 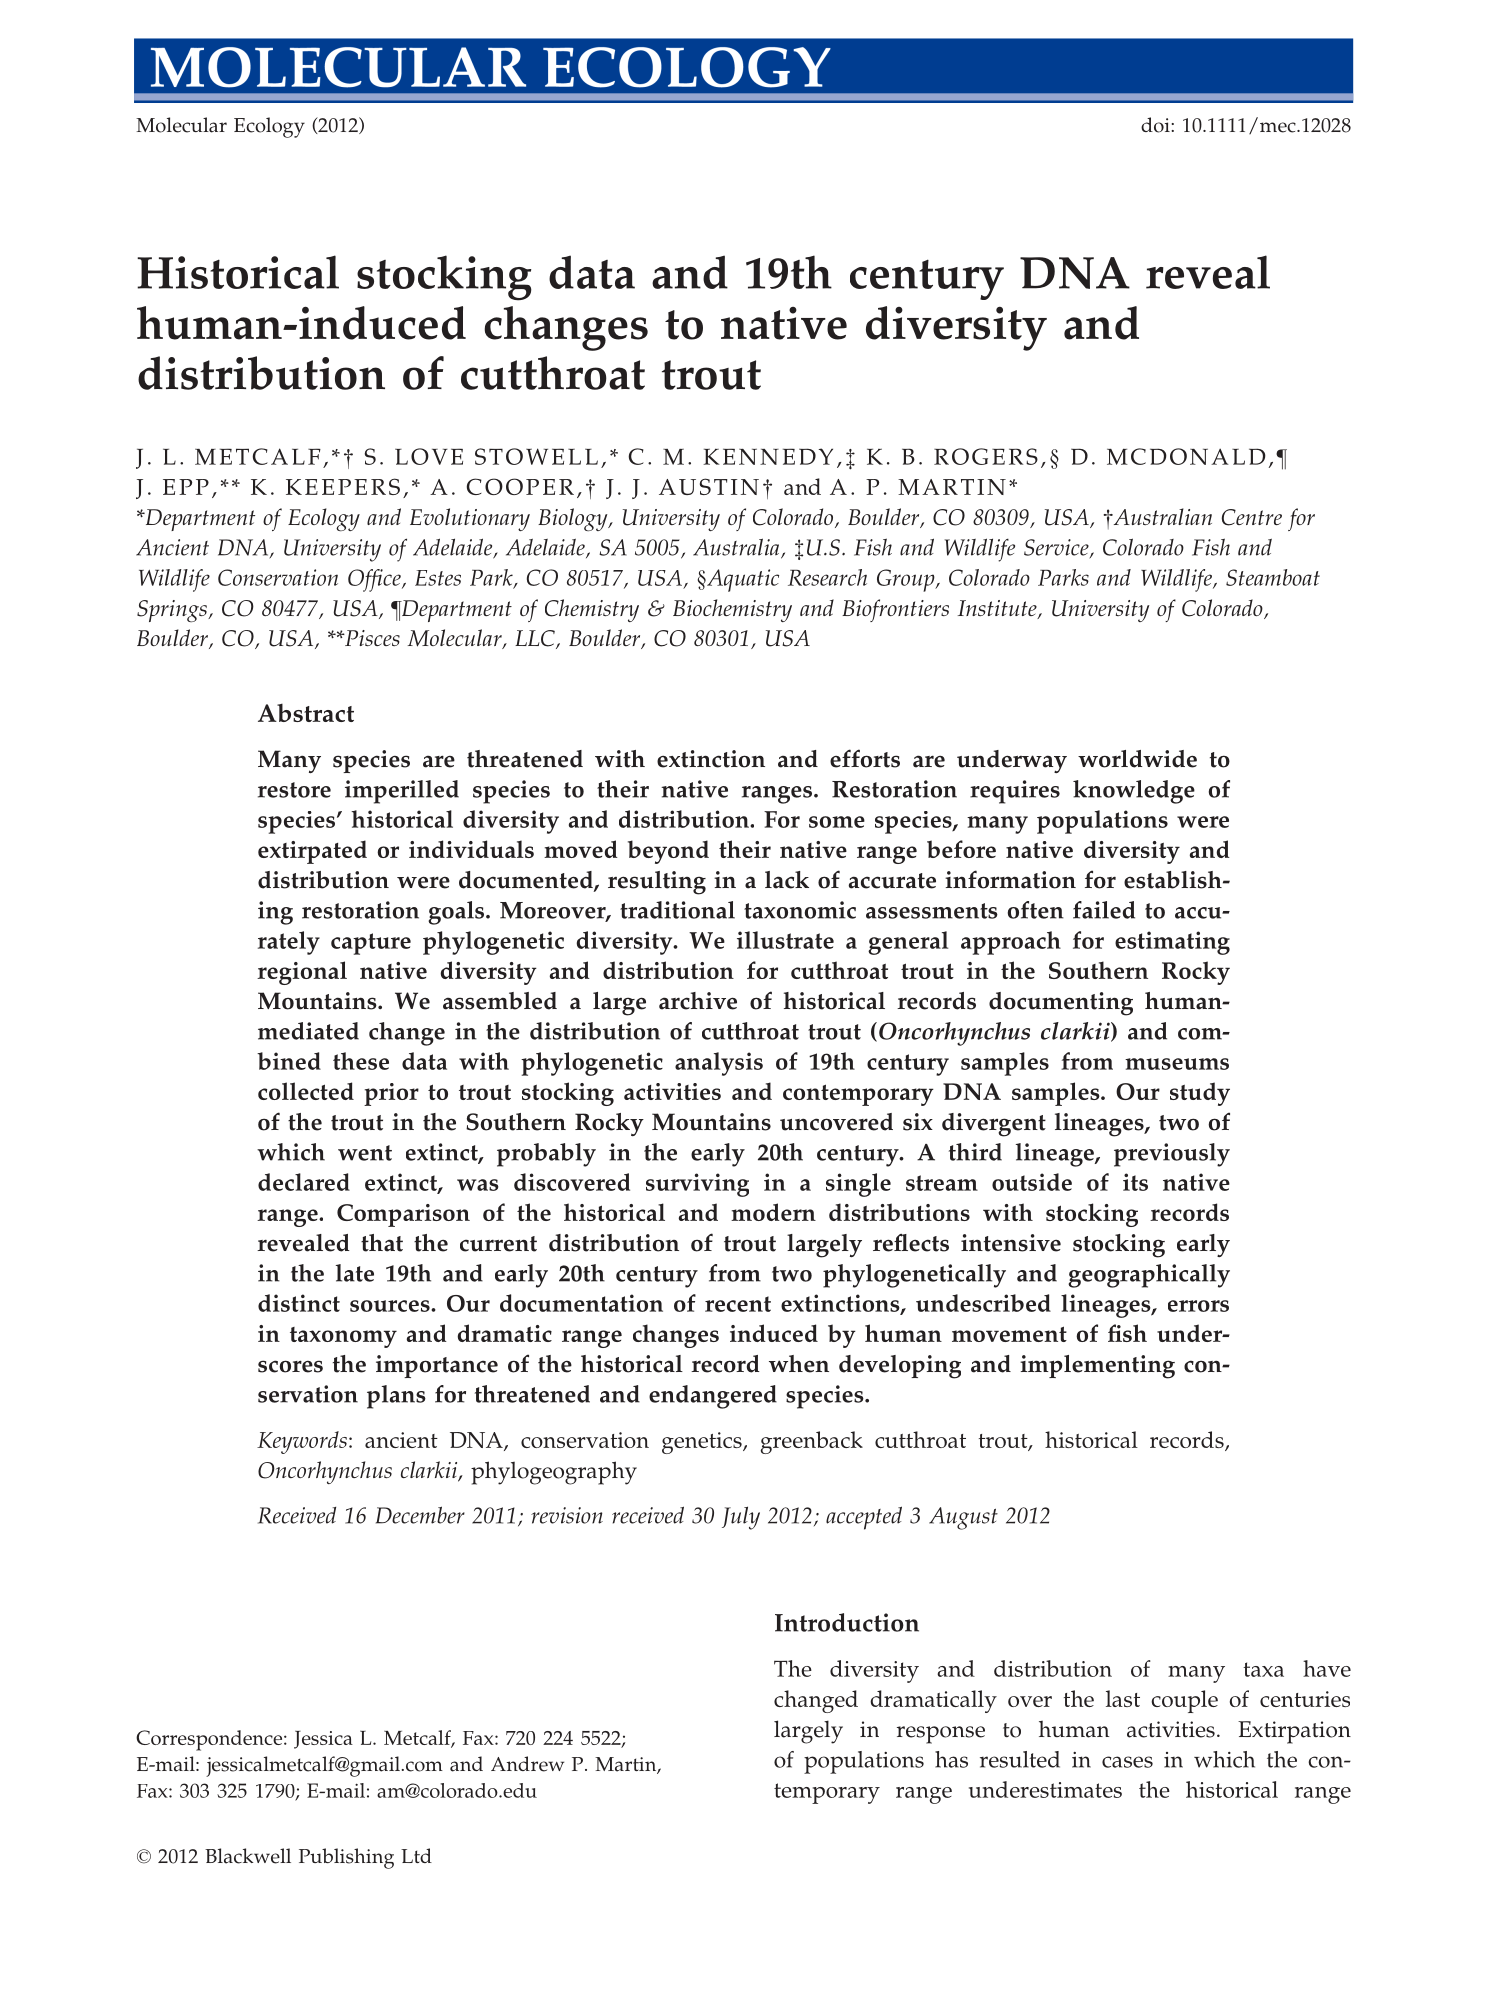 I want to click on Aquatic, so click(x=742, y=580).
